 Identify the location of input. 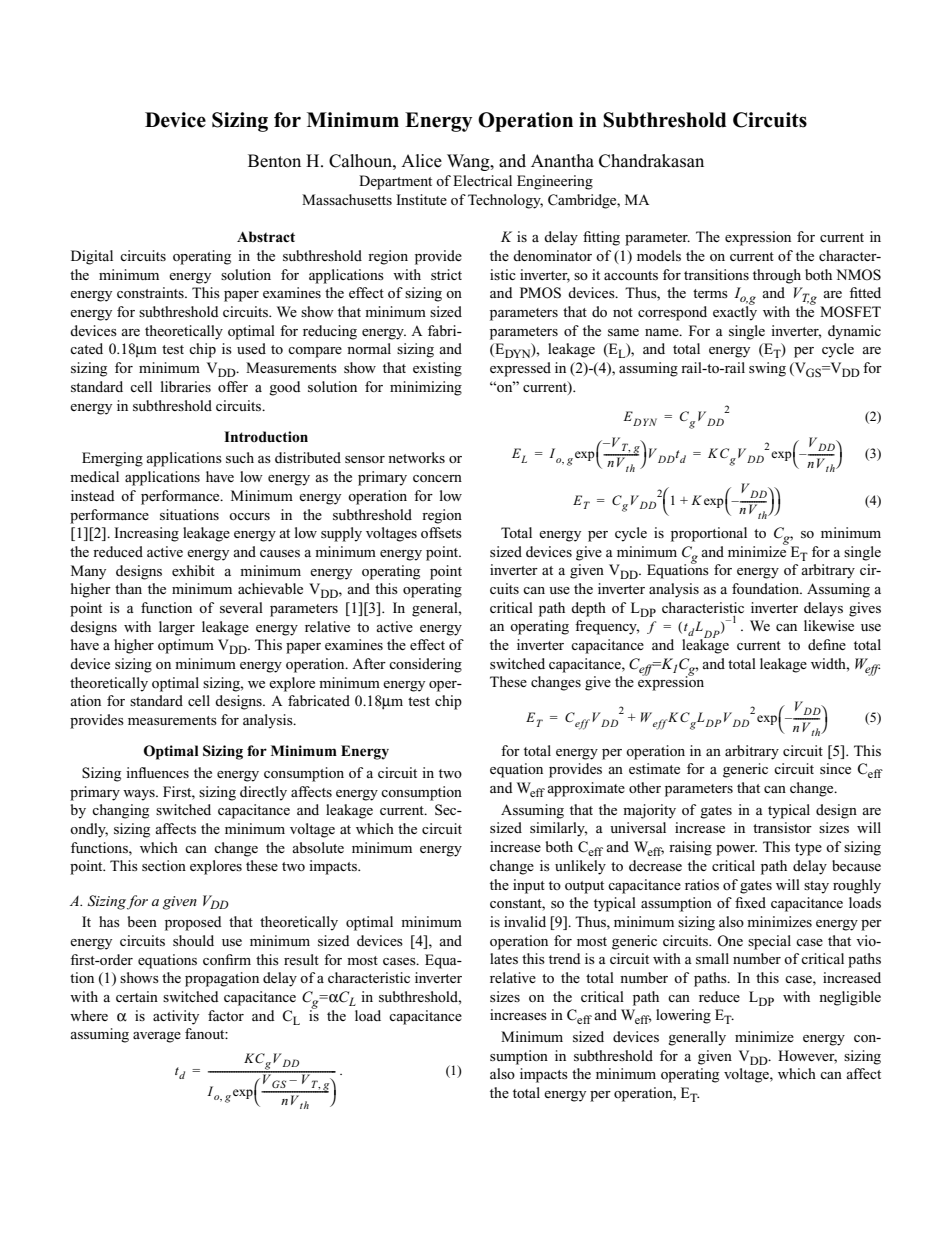
(529, 886).
